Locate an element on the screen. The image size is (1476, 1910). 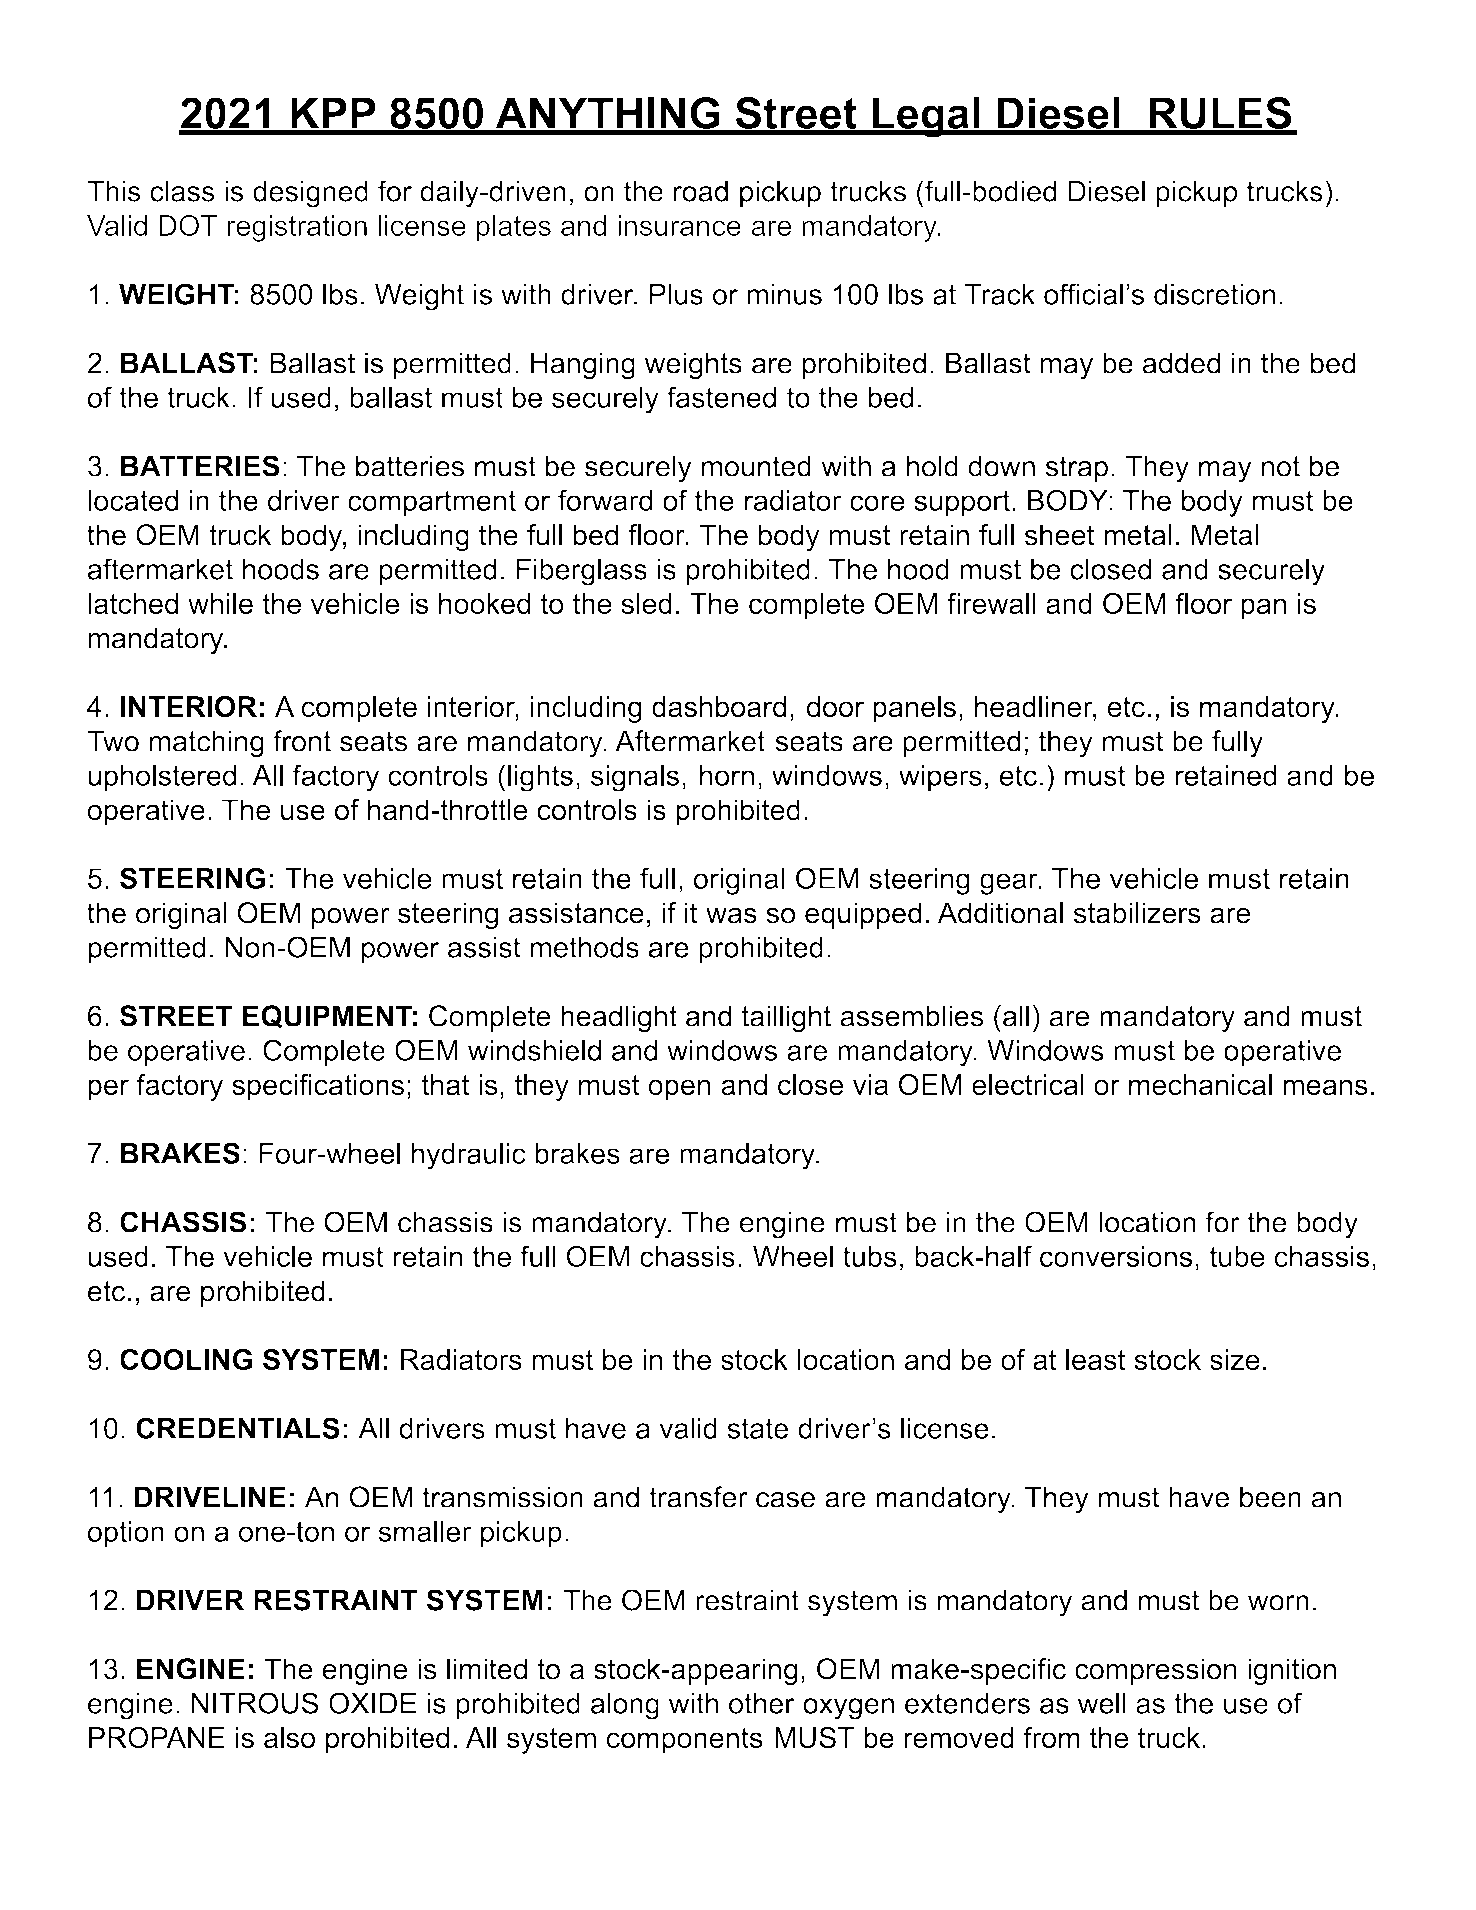
tubs is located at coordinates (870, 1256).
